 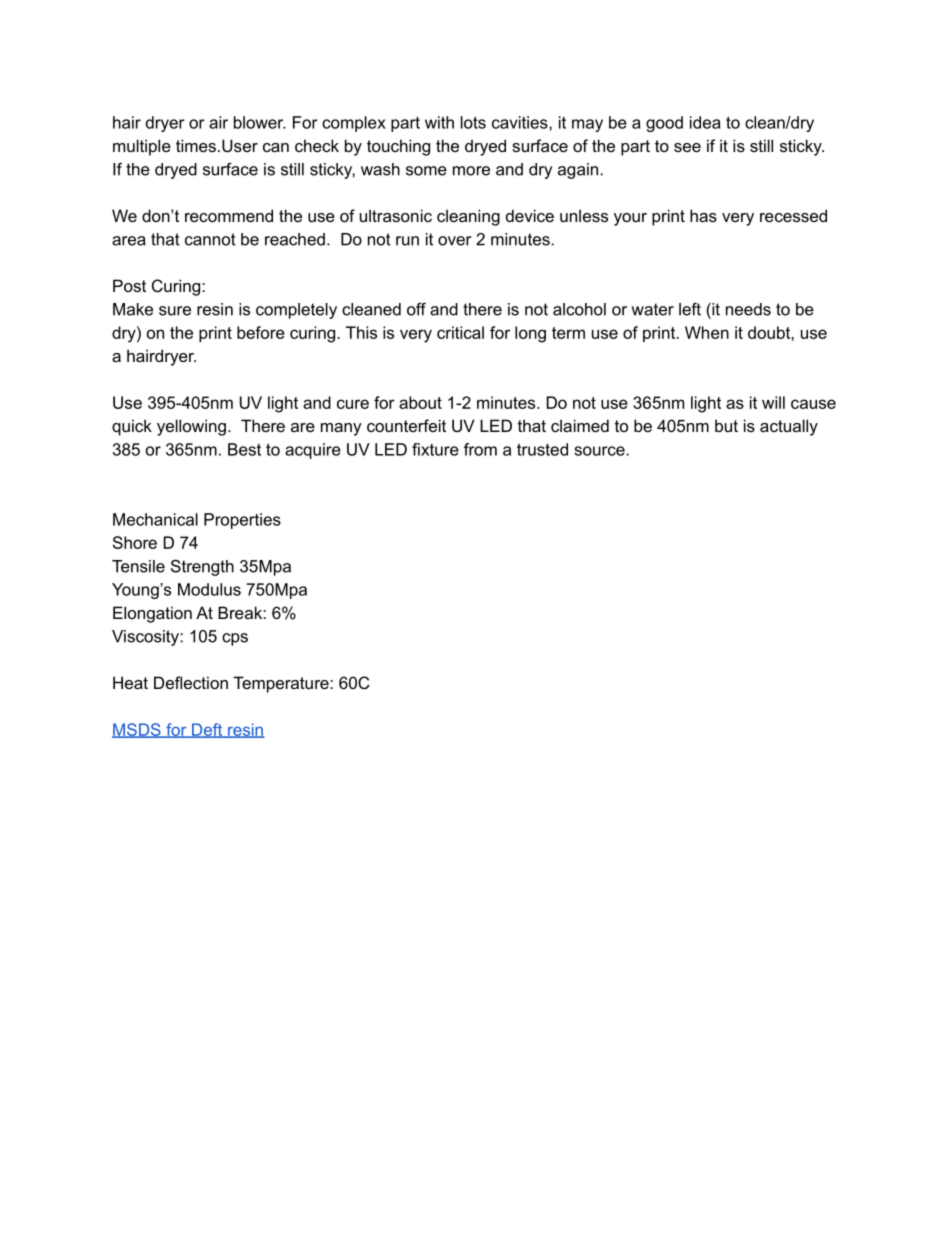 I want to click on source, so click(x=600, y=451).
